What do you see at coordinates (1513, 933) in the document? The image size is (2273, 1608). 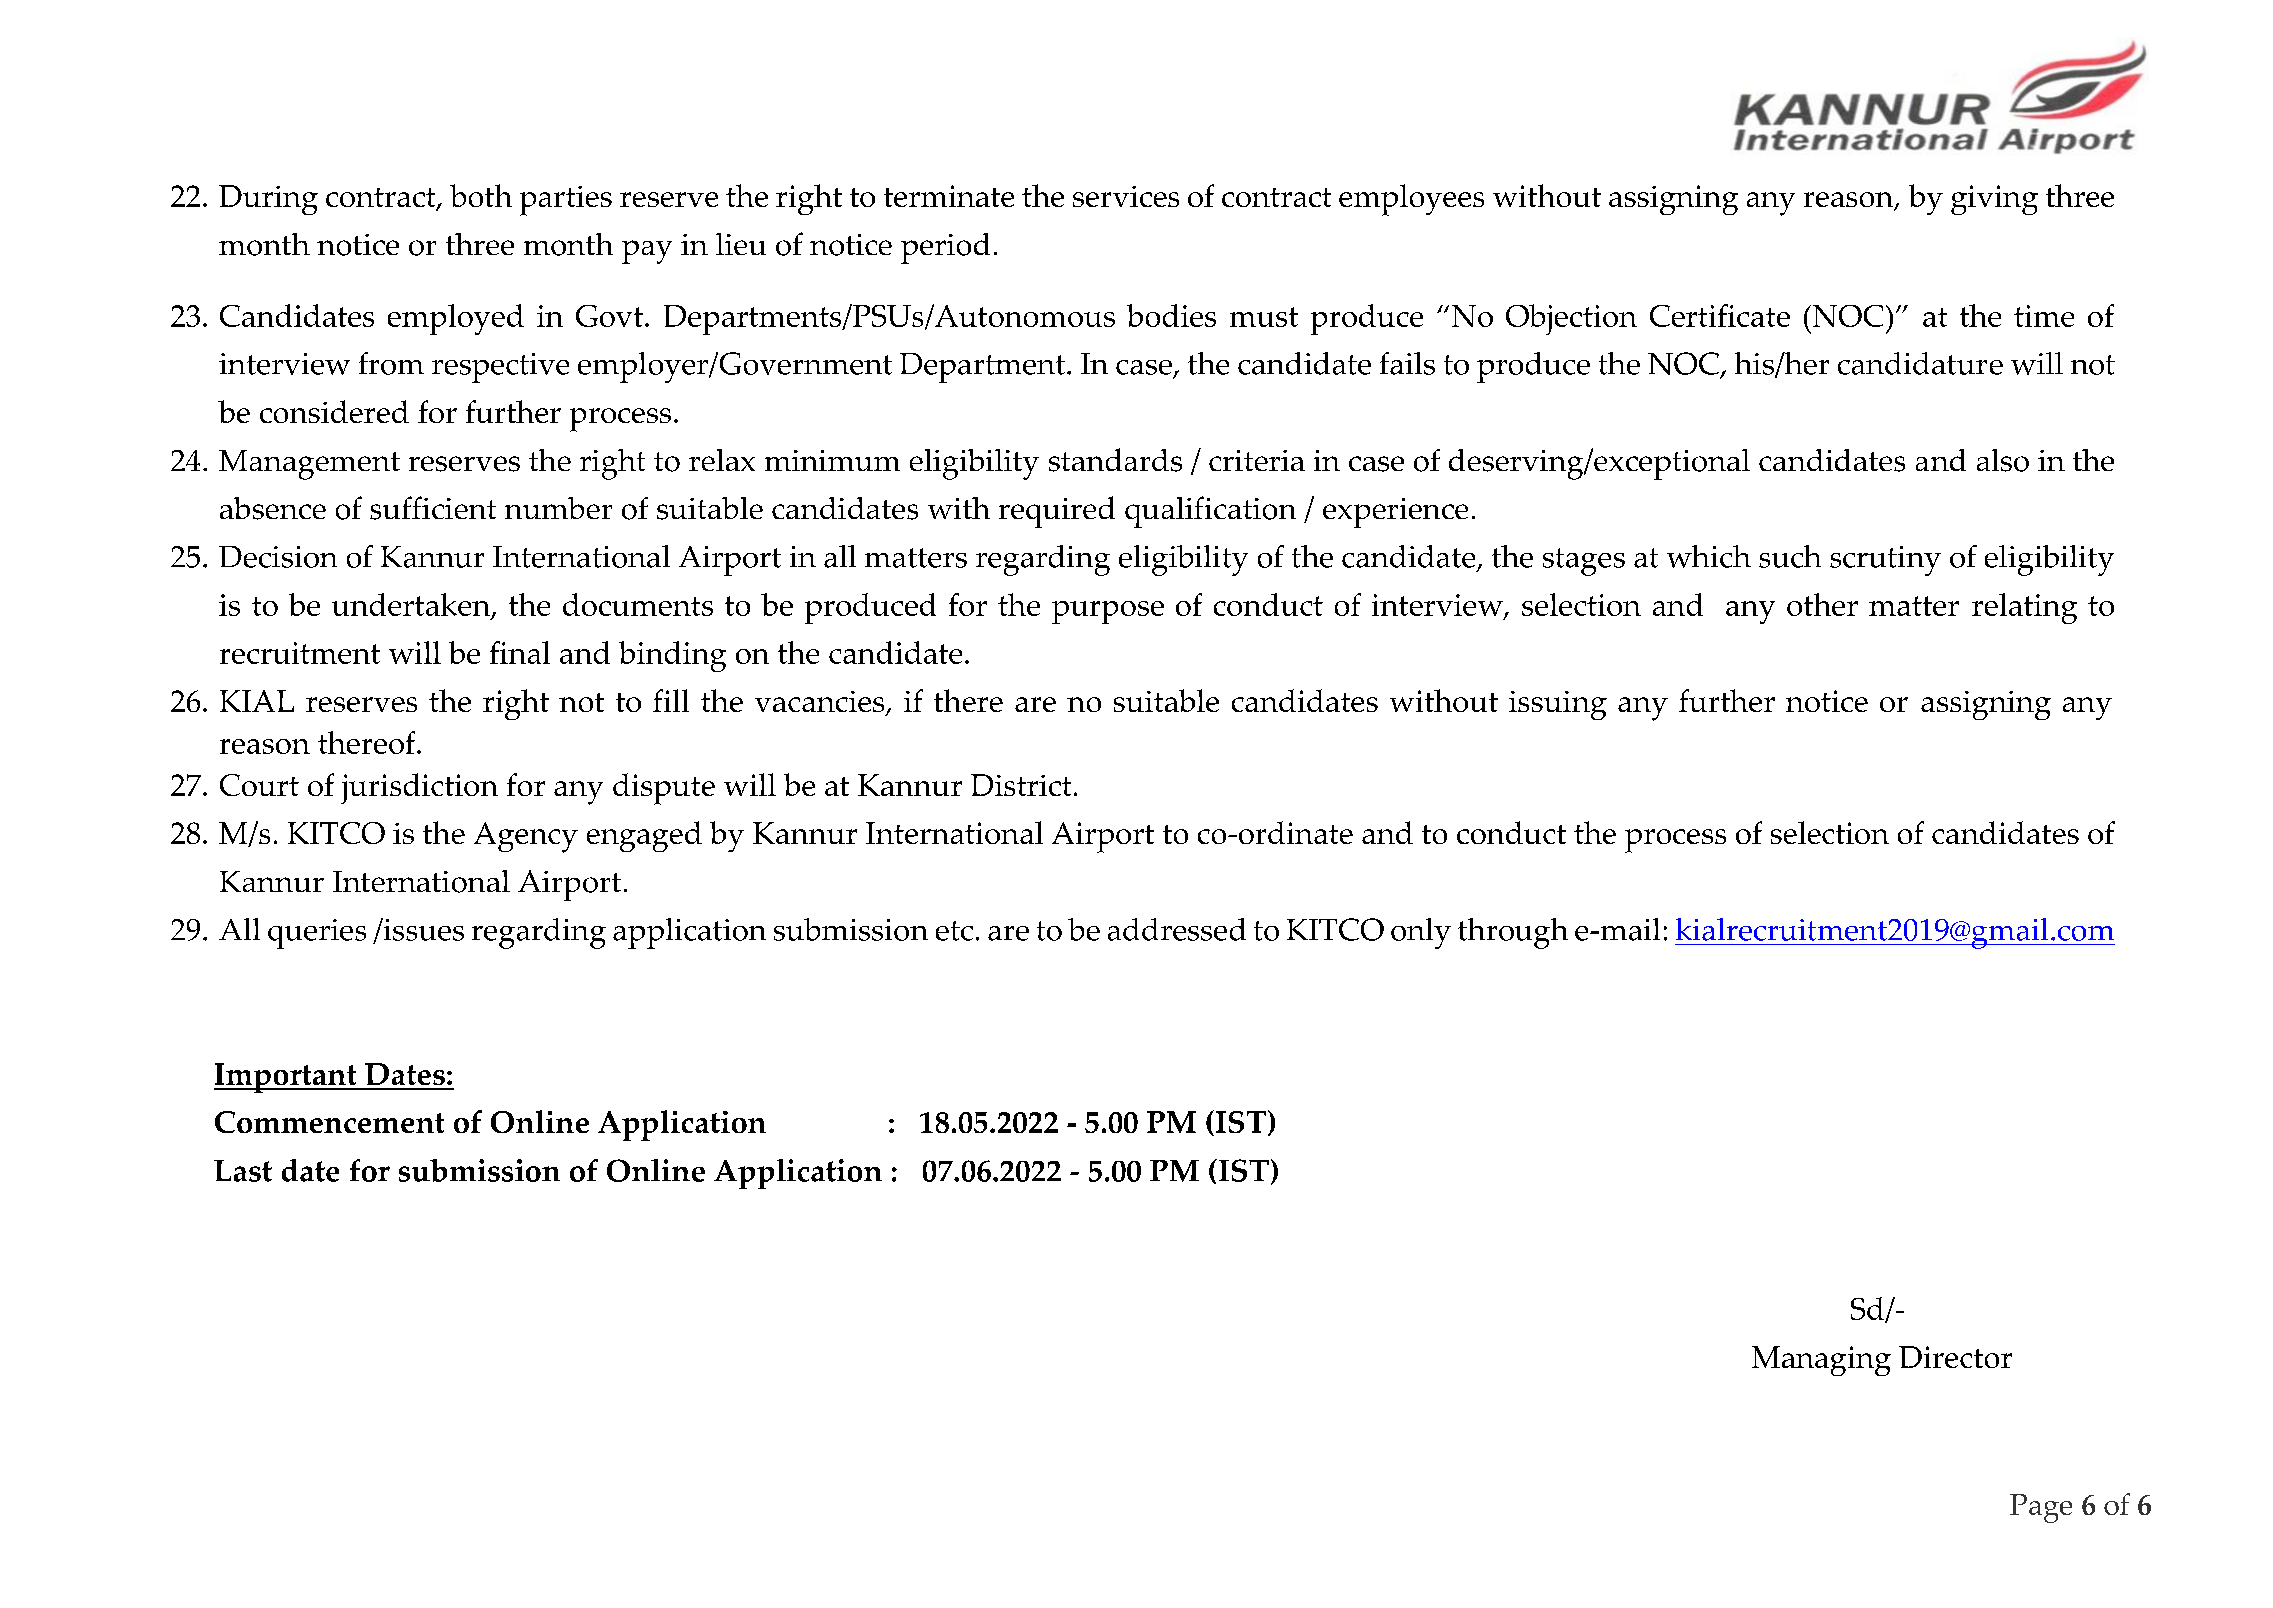 I see `through` at bounding box center [1513, 933].
